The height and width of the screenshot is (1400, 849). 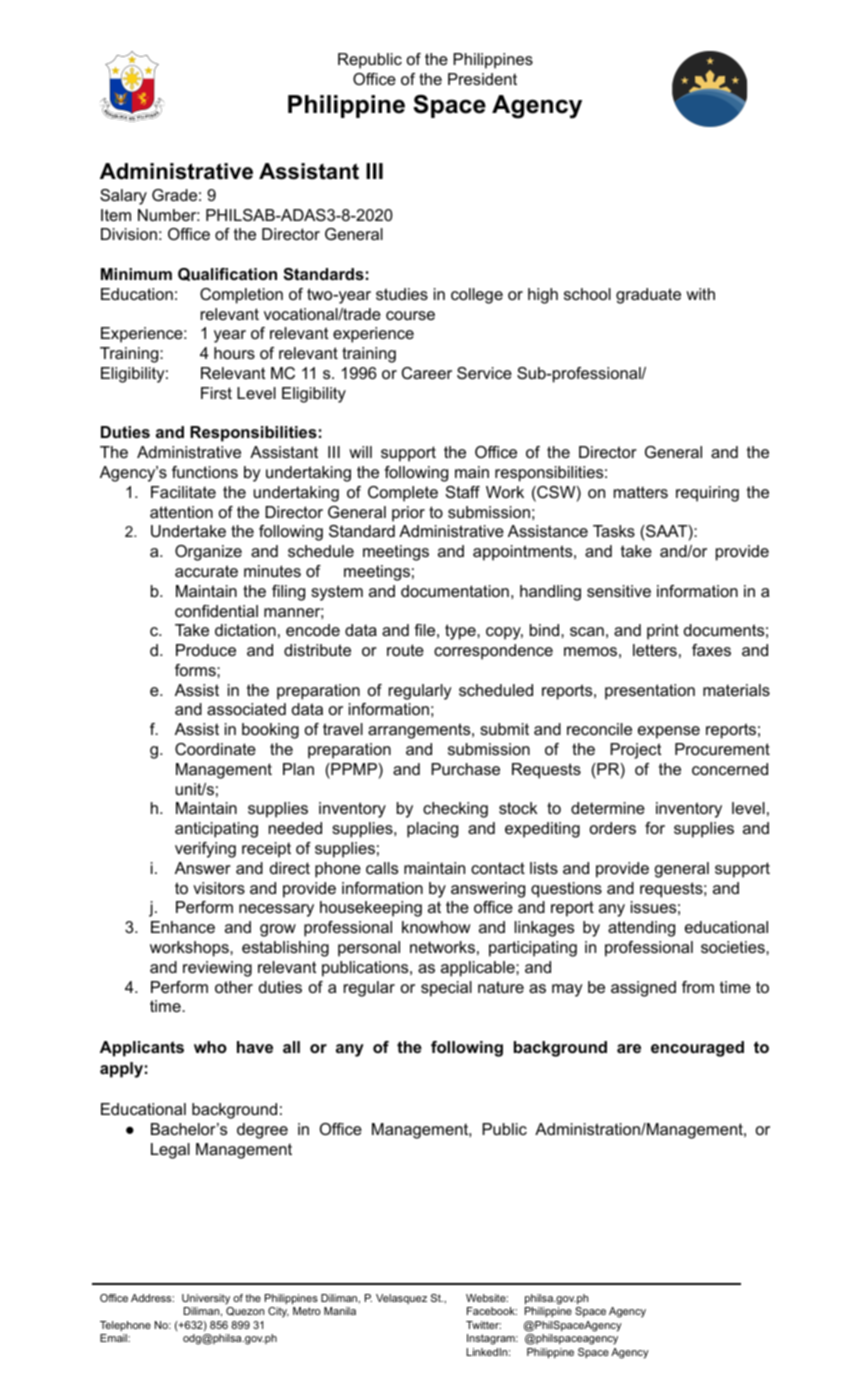 What do you see at coordinates (482, 79) in the screenshot?
I see `President` at bounding box center [482, 79].
